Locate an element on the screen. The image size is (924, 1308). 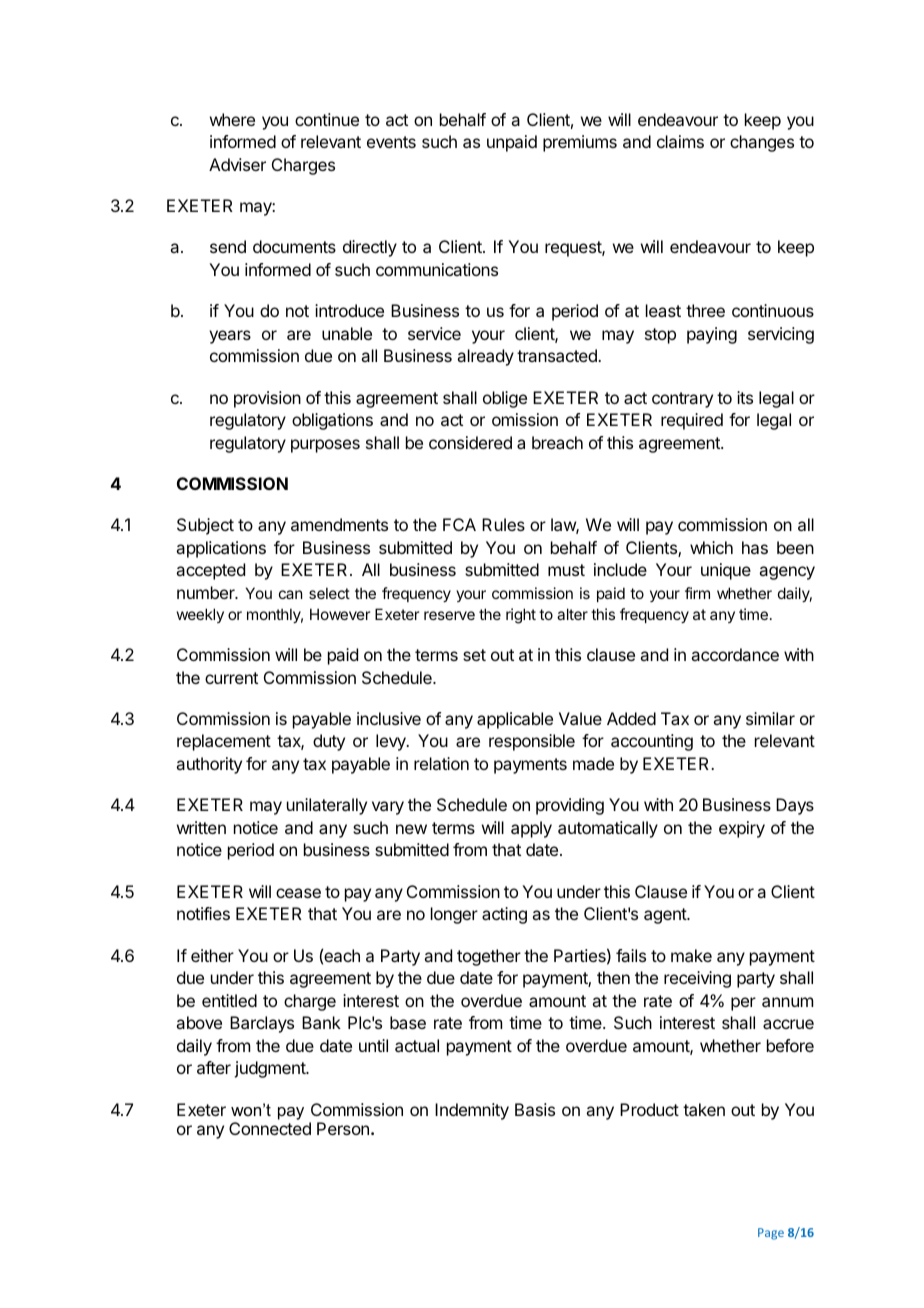
premiums is located at coordinates (580, 143).
